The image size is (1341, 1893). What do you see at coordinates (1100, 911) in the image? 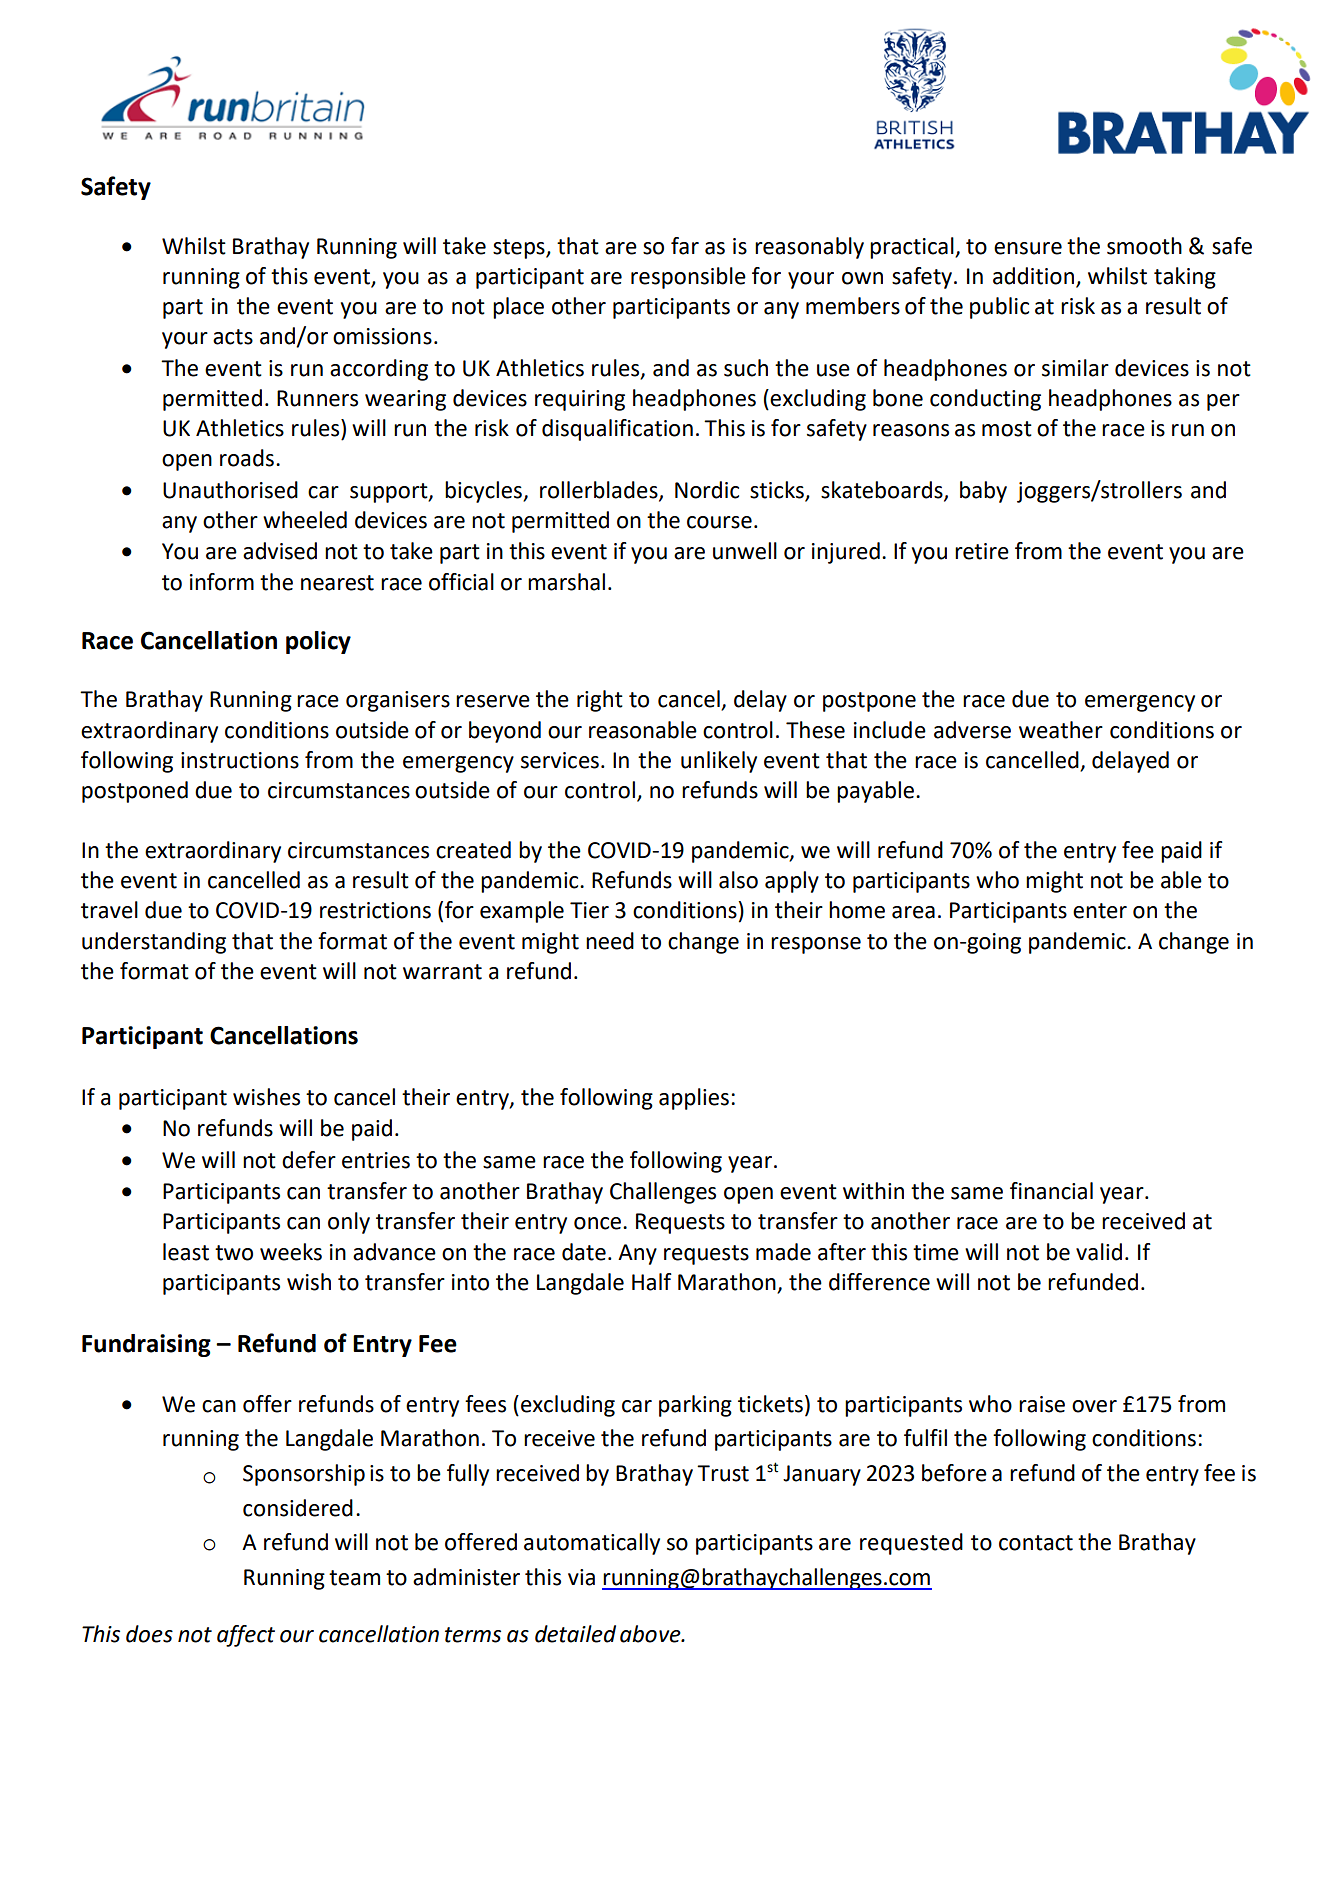
I see `enter` at bounding box center [1100, 911].
